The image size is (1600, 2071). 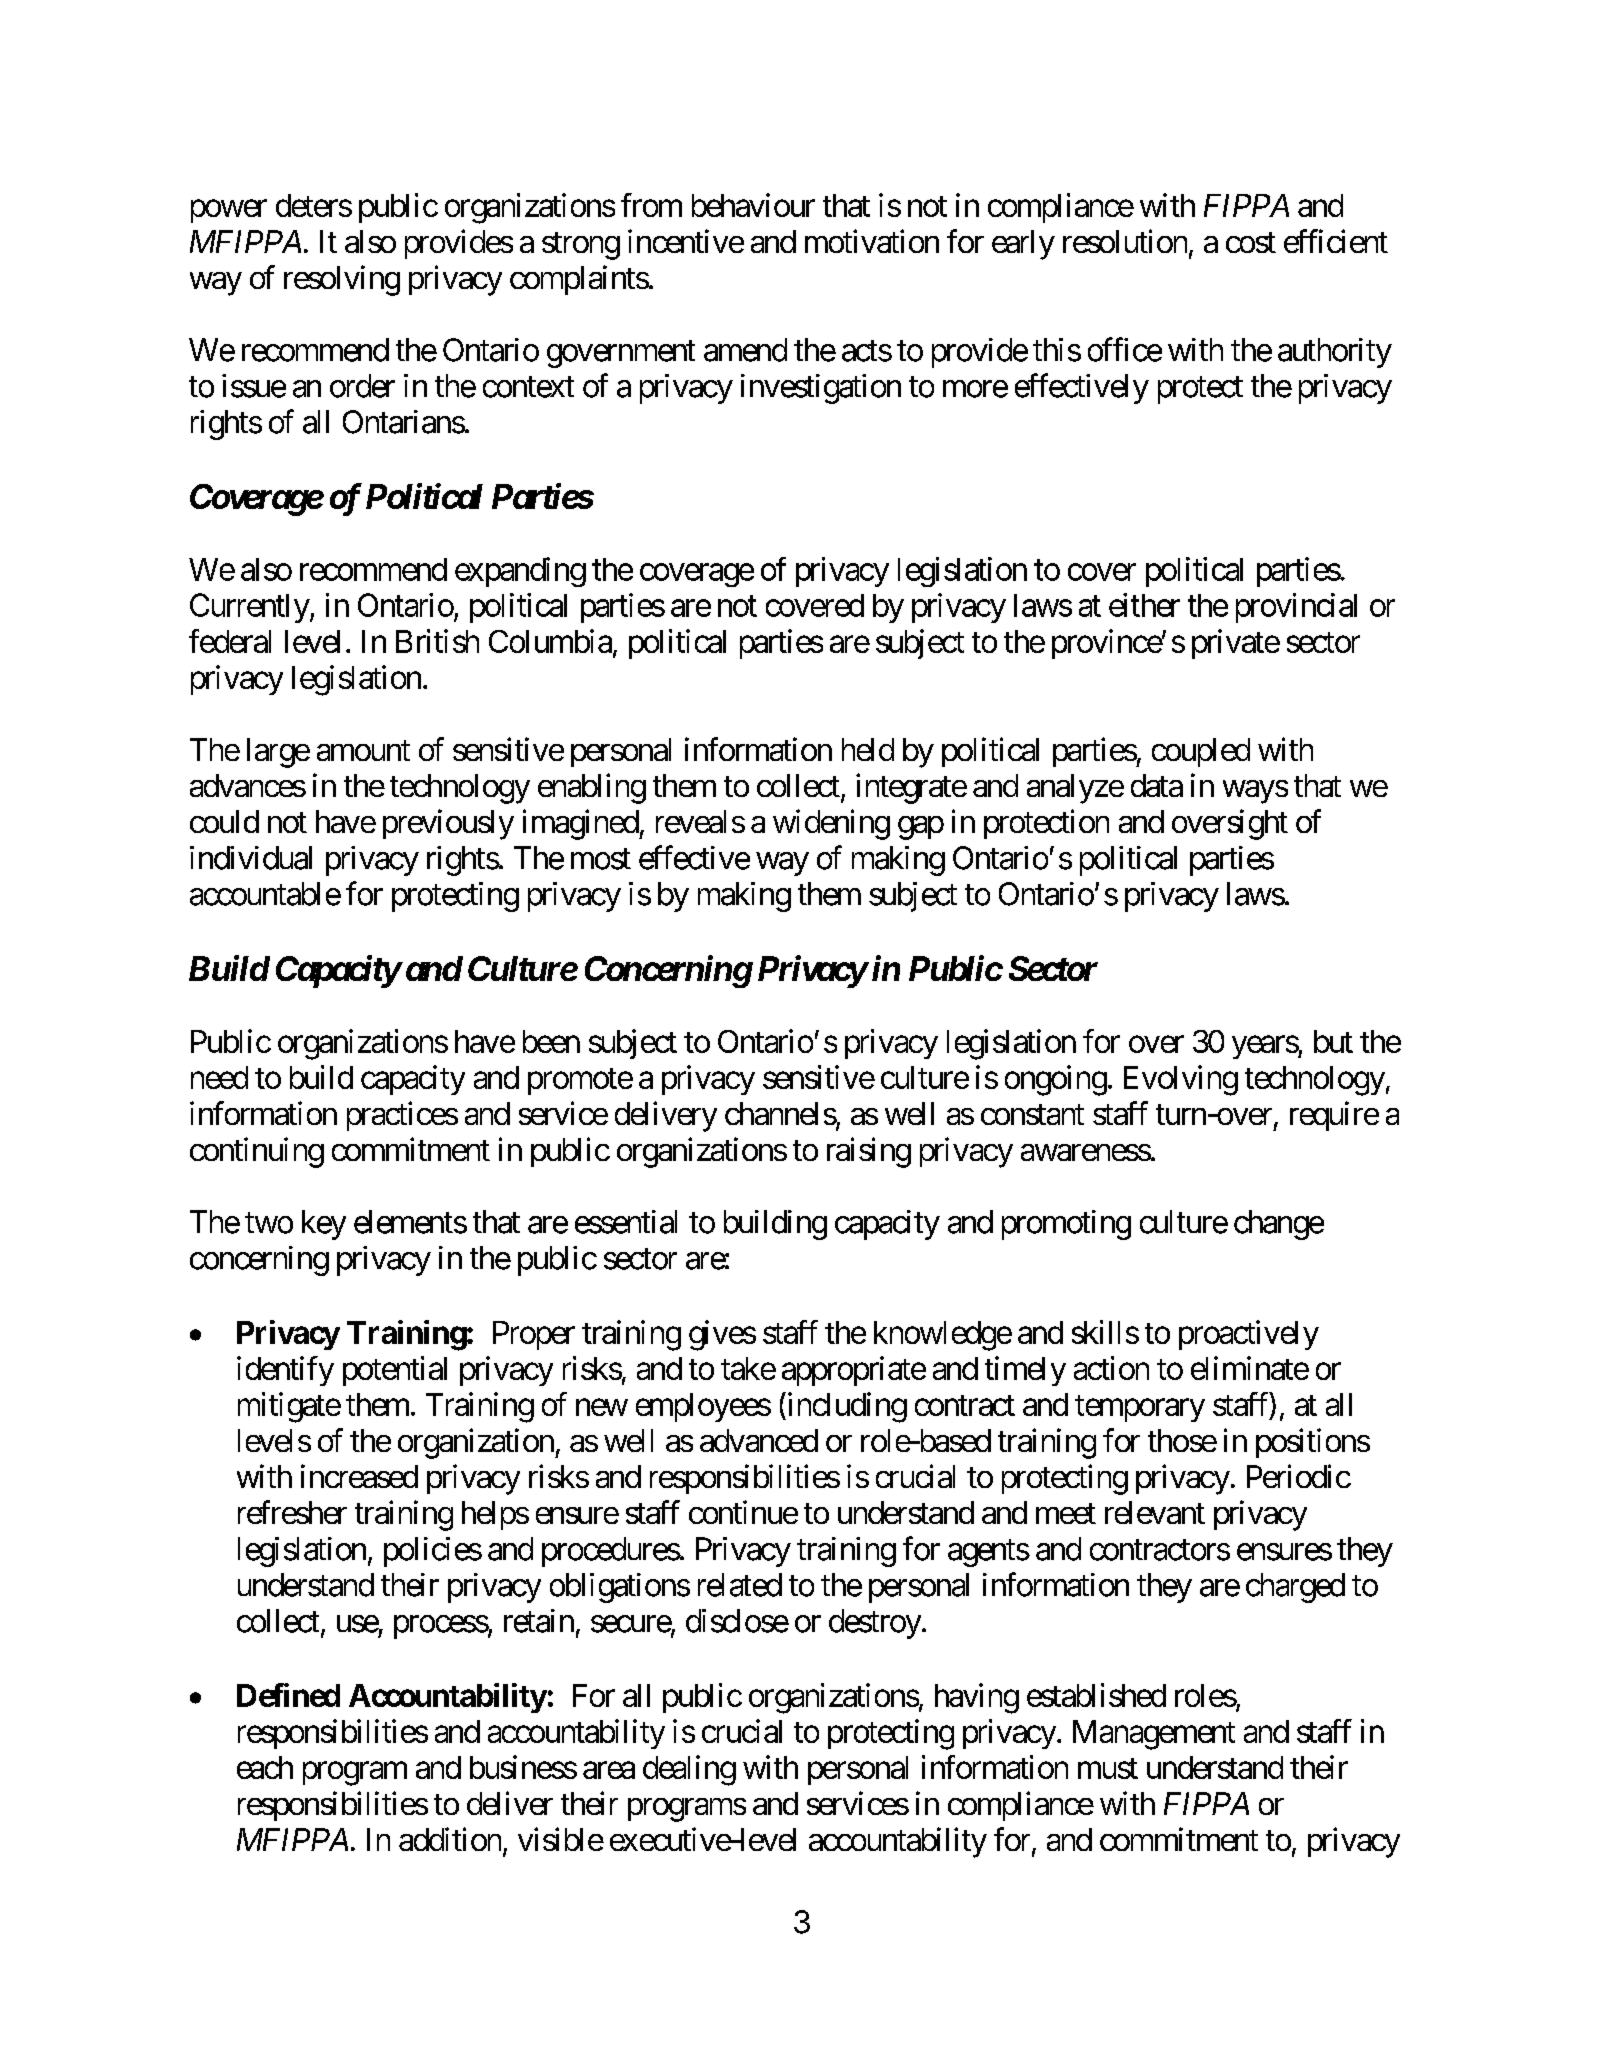 What do you see at coordinates (1154, 1735) in the page?
I see `Management` at bounding box center [1154, 1735].
